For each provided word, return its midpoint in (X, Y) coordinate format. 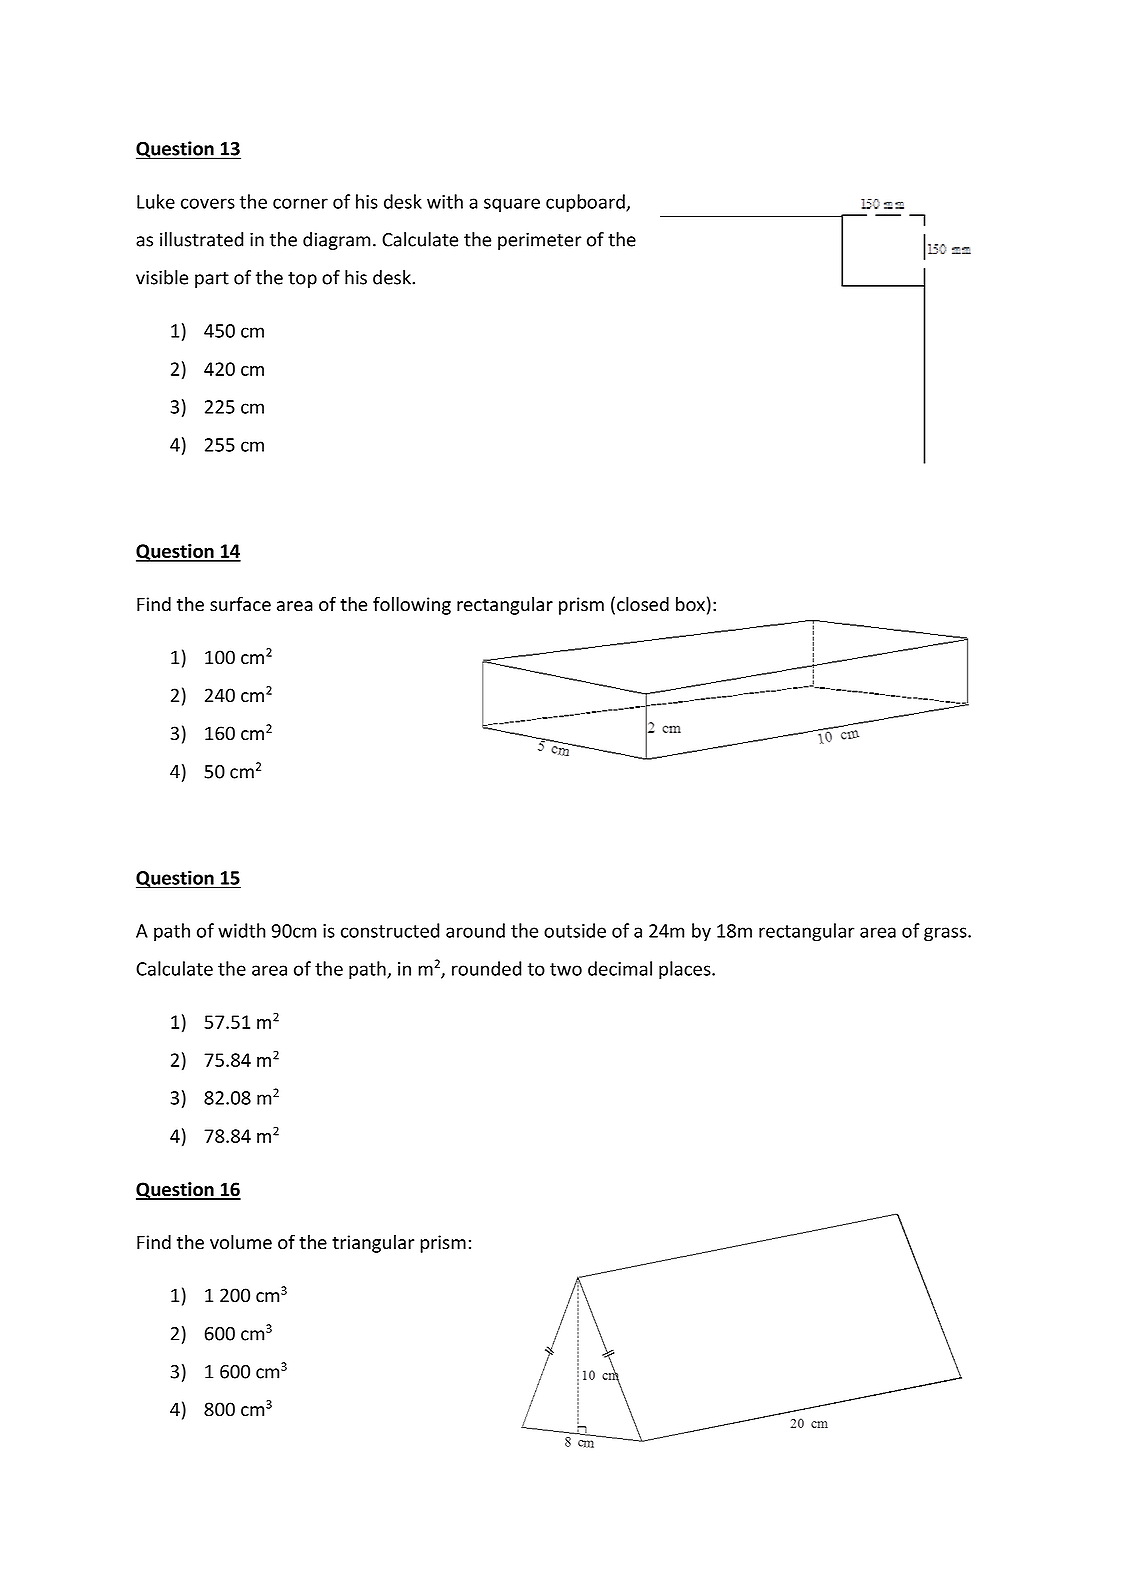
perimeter (540, 241)
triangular (373, 1244)
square (512, 205)
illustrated (201, 239)
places (686, 970)
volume (241, 1242)
